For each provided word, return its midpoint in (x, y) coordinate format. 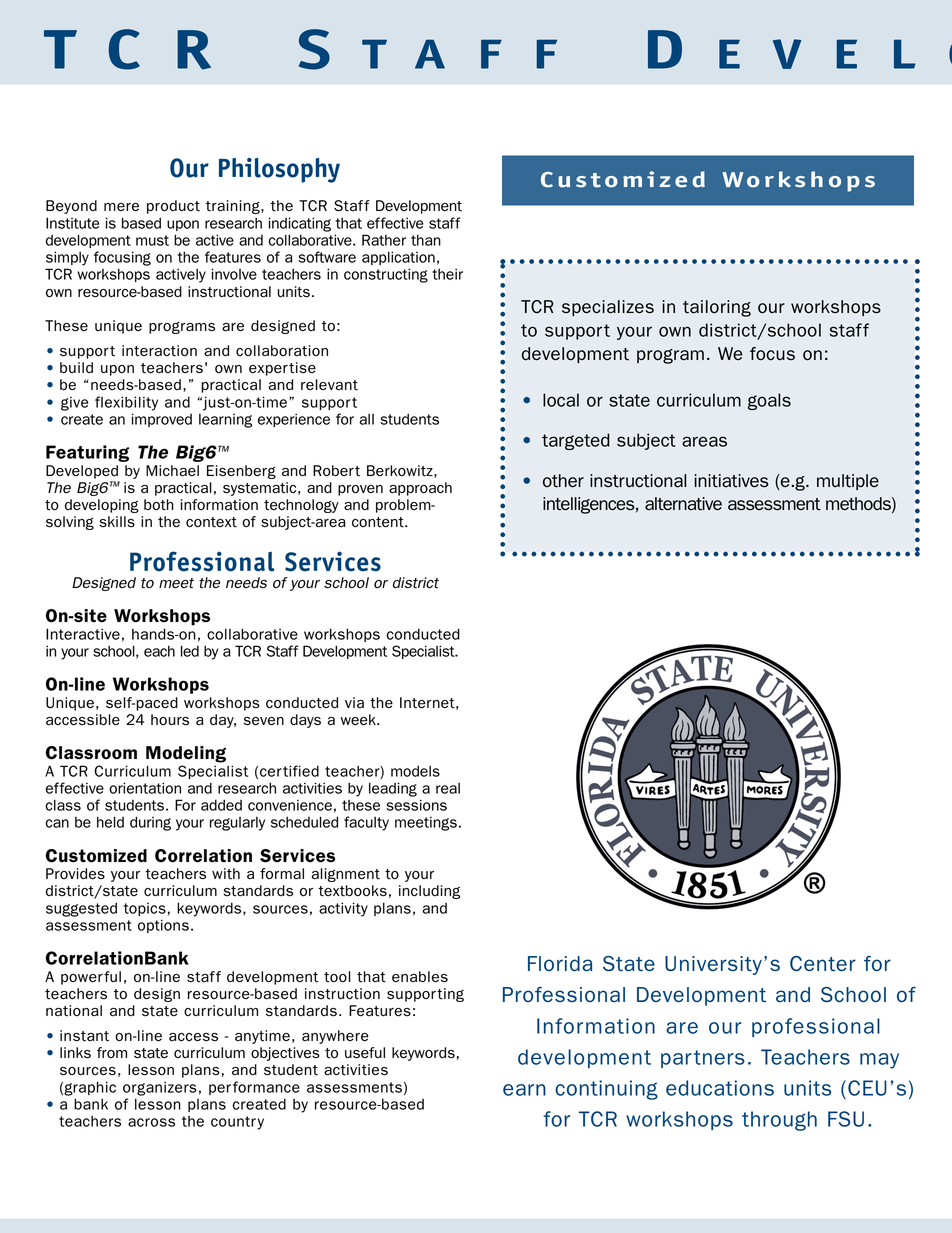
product (173, 207)
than (426, 240)
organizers (160, 1088)
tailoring (717, 308)
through (779, 1121)
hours (170, 720)
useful (365, 1053)
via (354, 703)
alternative (683, 504)
